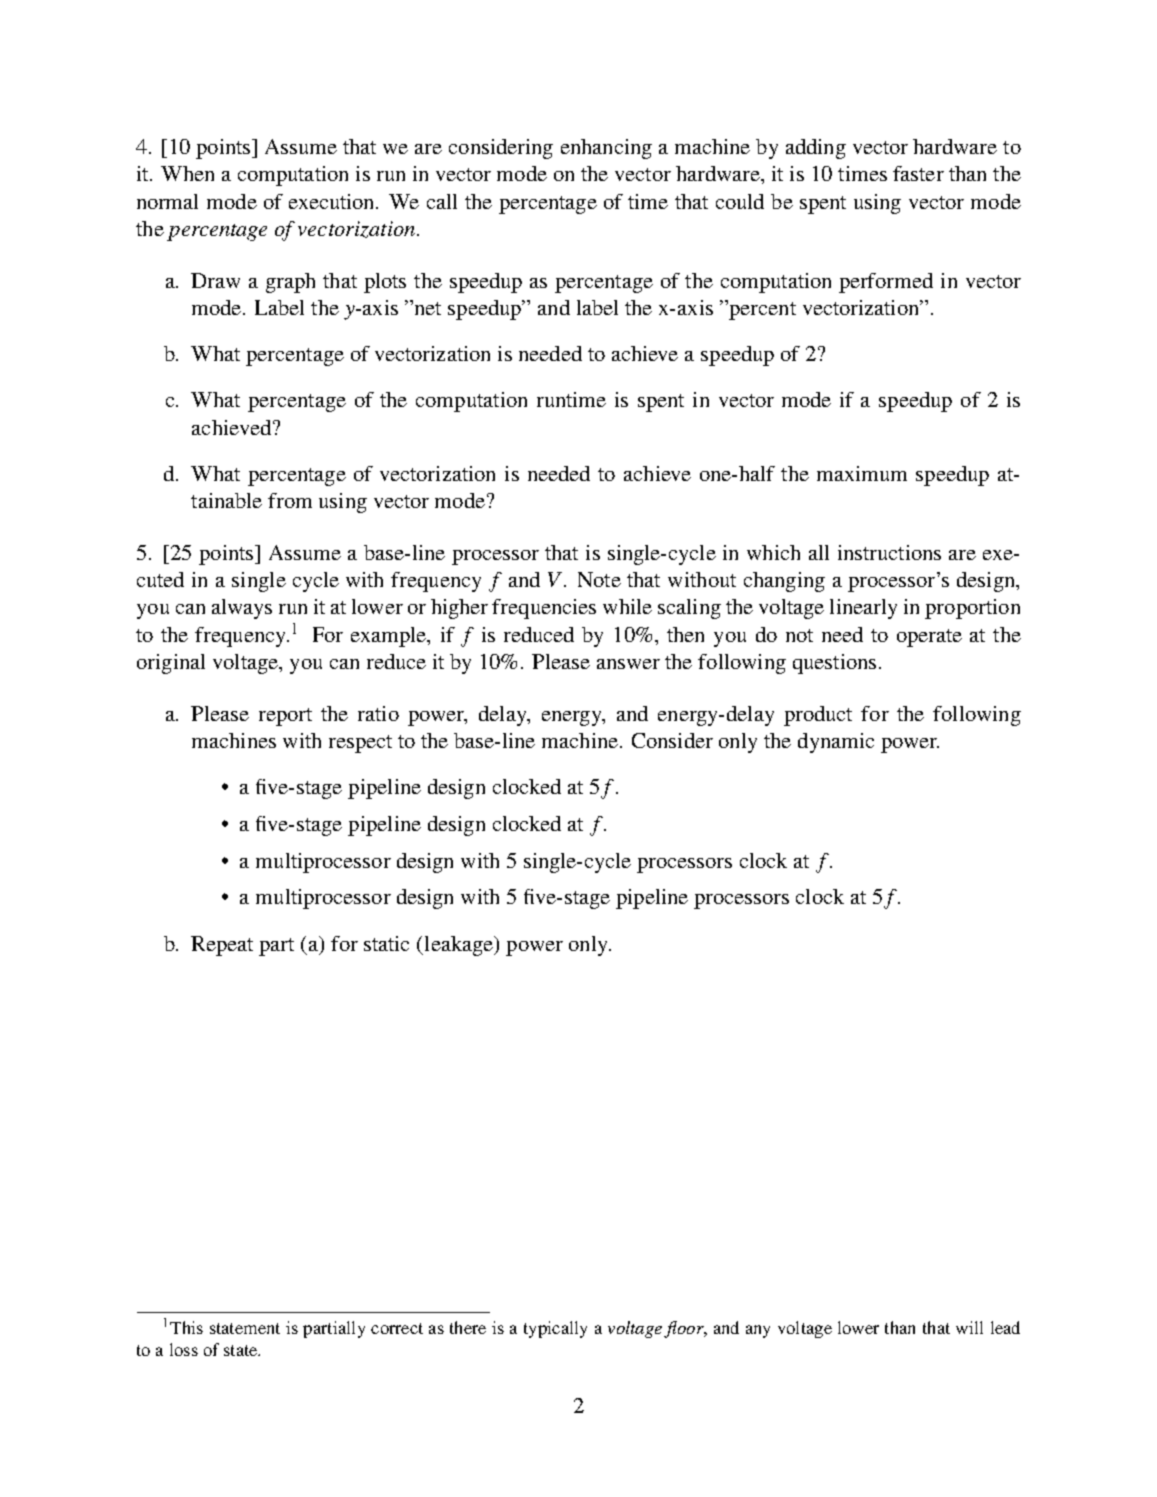  Describe the element at coordinates (862, 473) in the screenshot. I see `maximum` at that location.
